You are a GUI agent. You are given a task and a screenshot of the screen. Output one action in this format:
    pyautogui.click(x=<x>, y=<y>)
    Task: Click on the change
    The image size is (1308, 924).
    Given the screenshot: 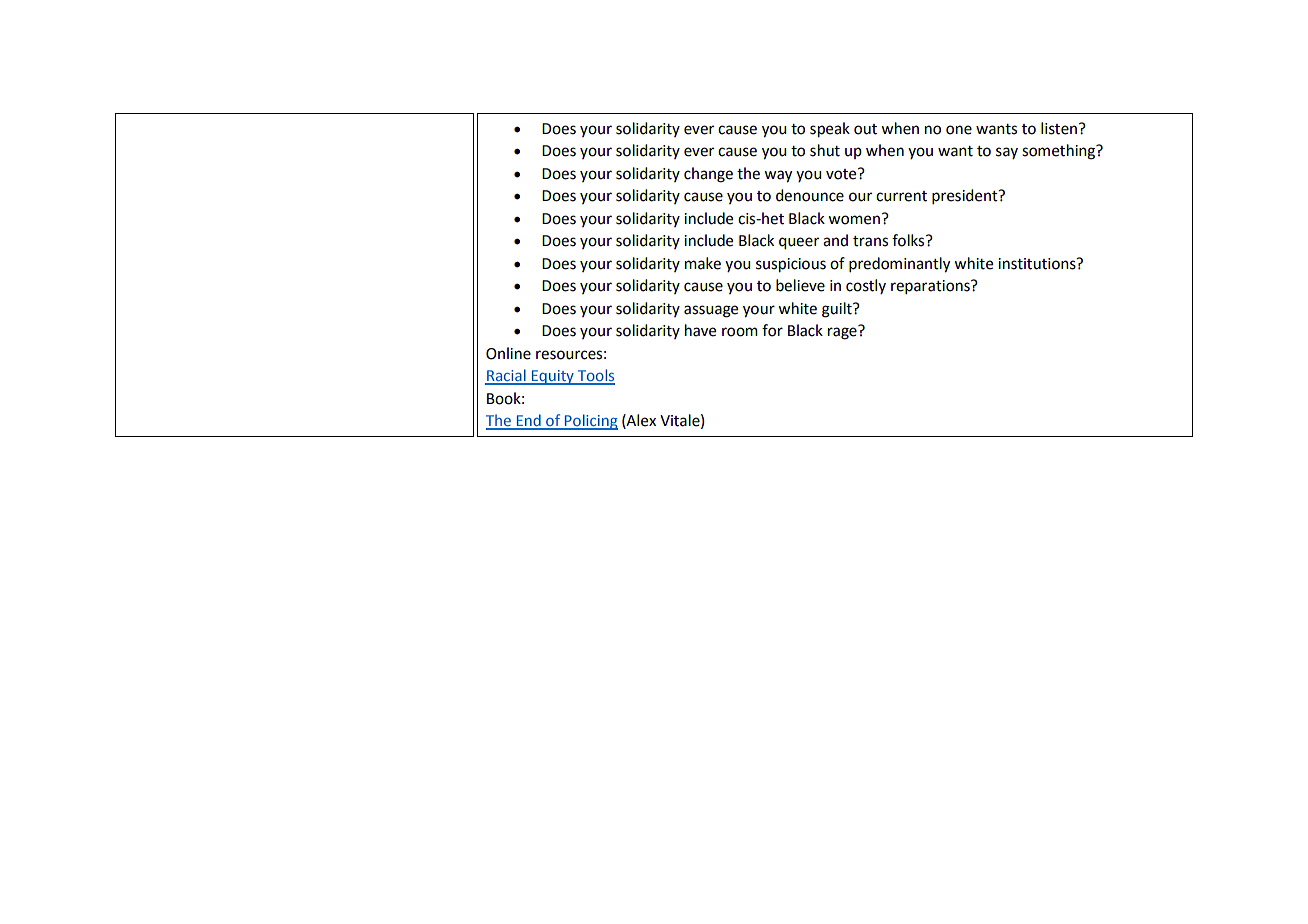 What is the action you would take?
    pyautogui.click(x=708, y=175)
